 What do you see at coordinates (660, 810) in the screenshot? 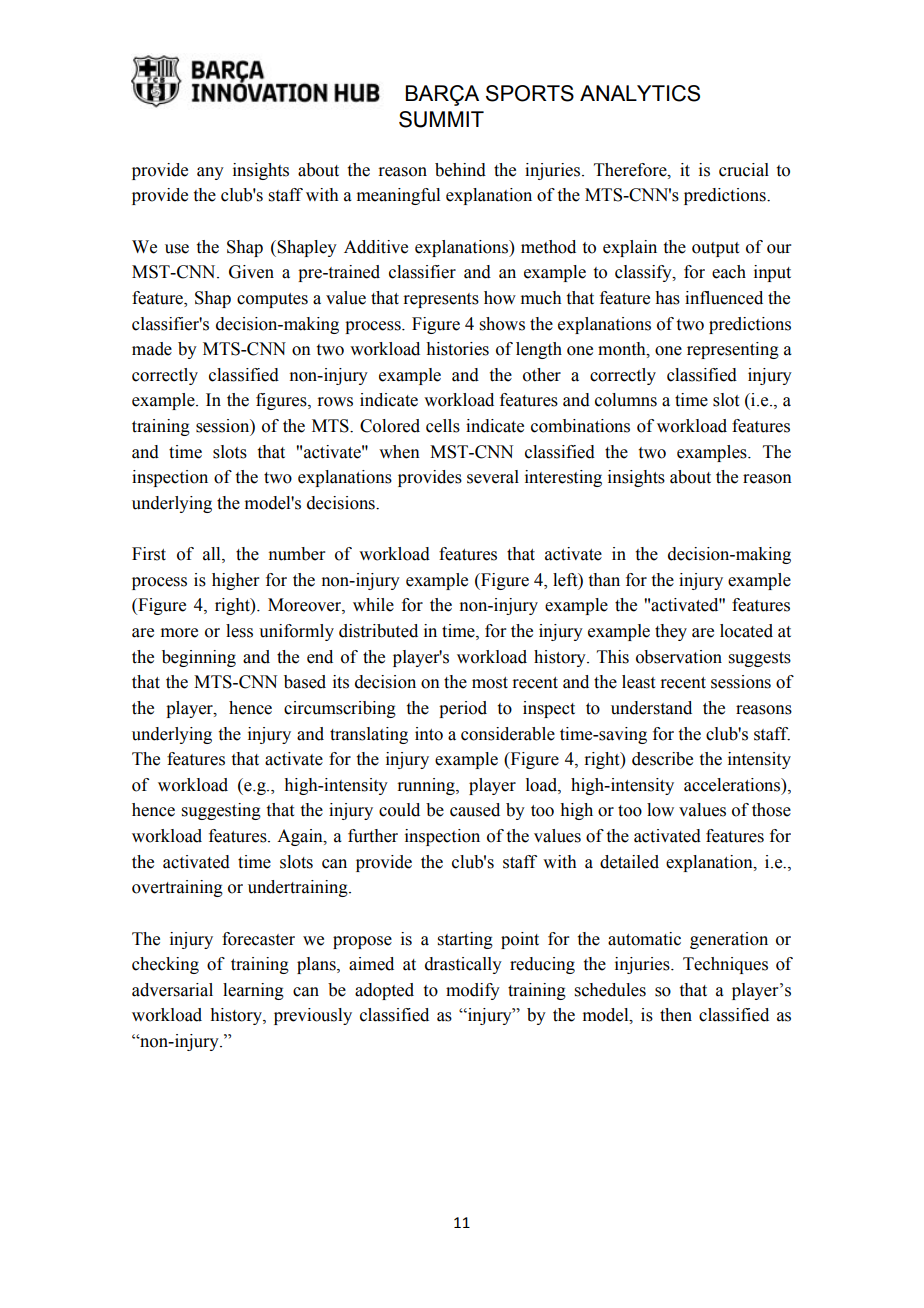
I see `low` at bounding box center [660, 810].
